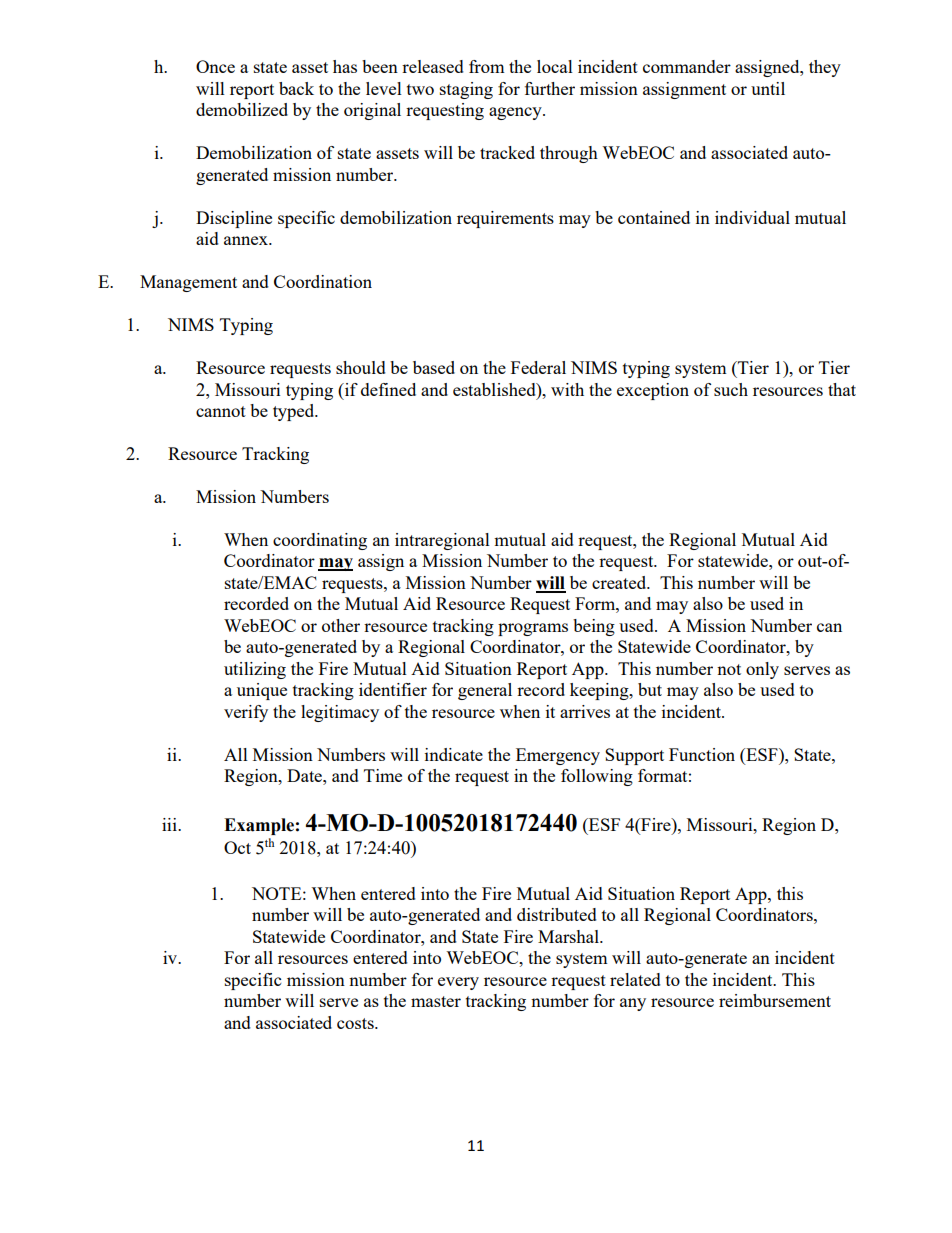  Describe the element at coordinates (242, 109) in the image. I see `demobilized` at that location.
